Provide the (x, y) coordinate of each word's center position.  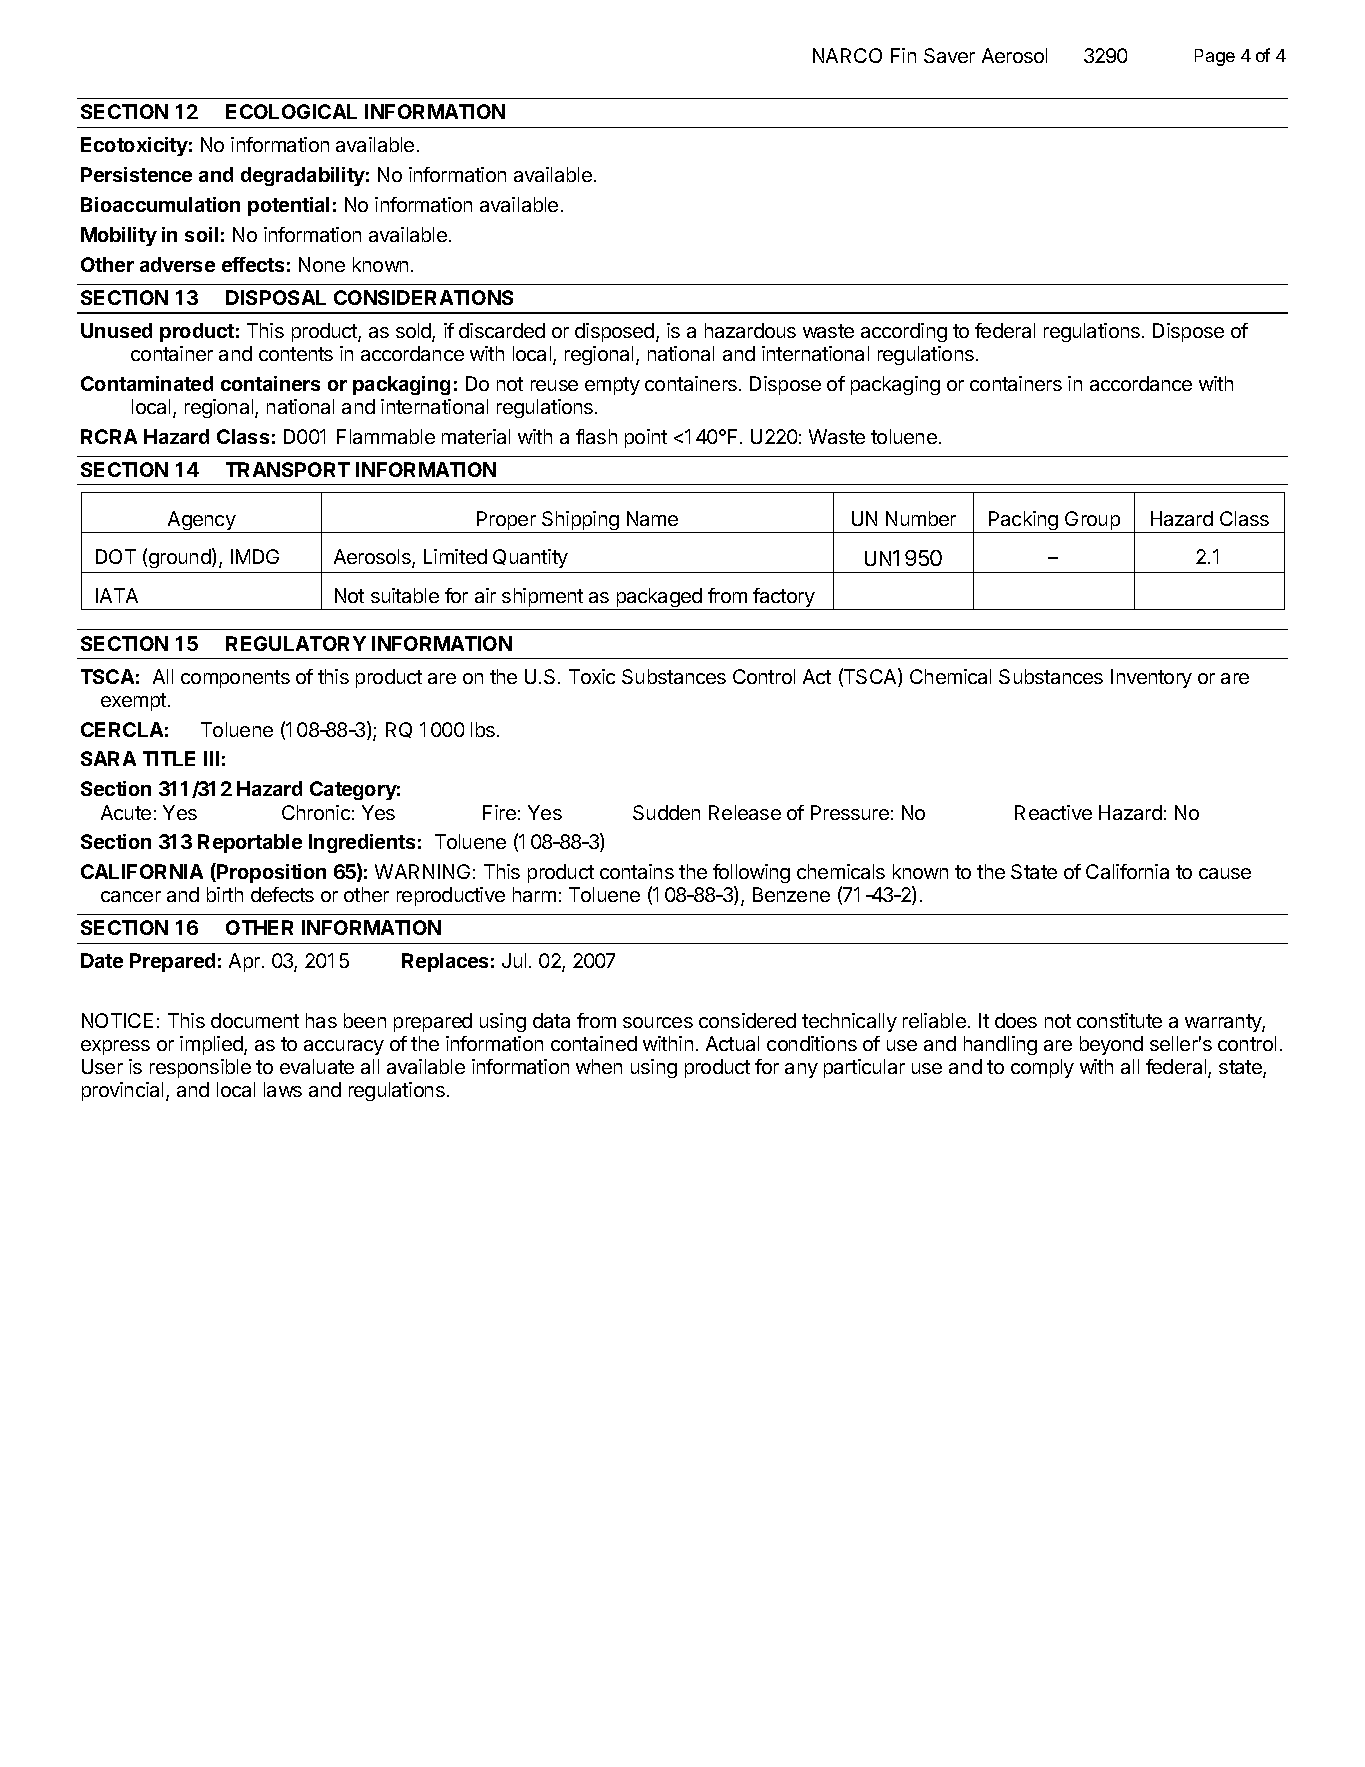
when (599, 1066)
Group (1092, 522)
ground (181, 558)
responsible (200, 1068)
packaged (659, 599)
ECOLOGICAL (291, 111)
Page (1215, 57)
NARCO (847, 55)
